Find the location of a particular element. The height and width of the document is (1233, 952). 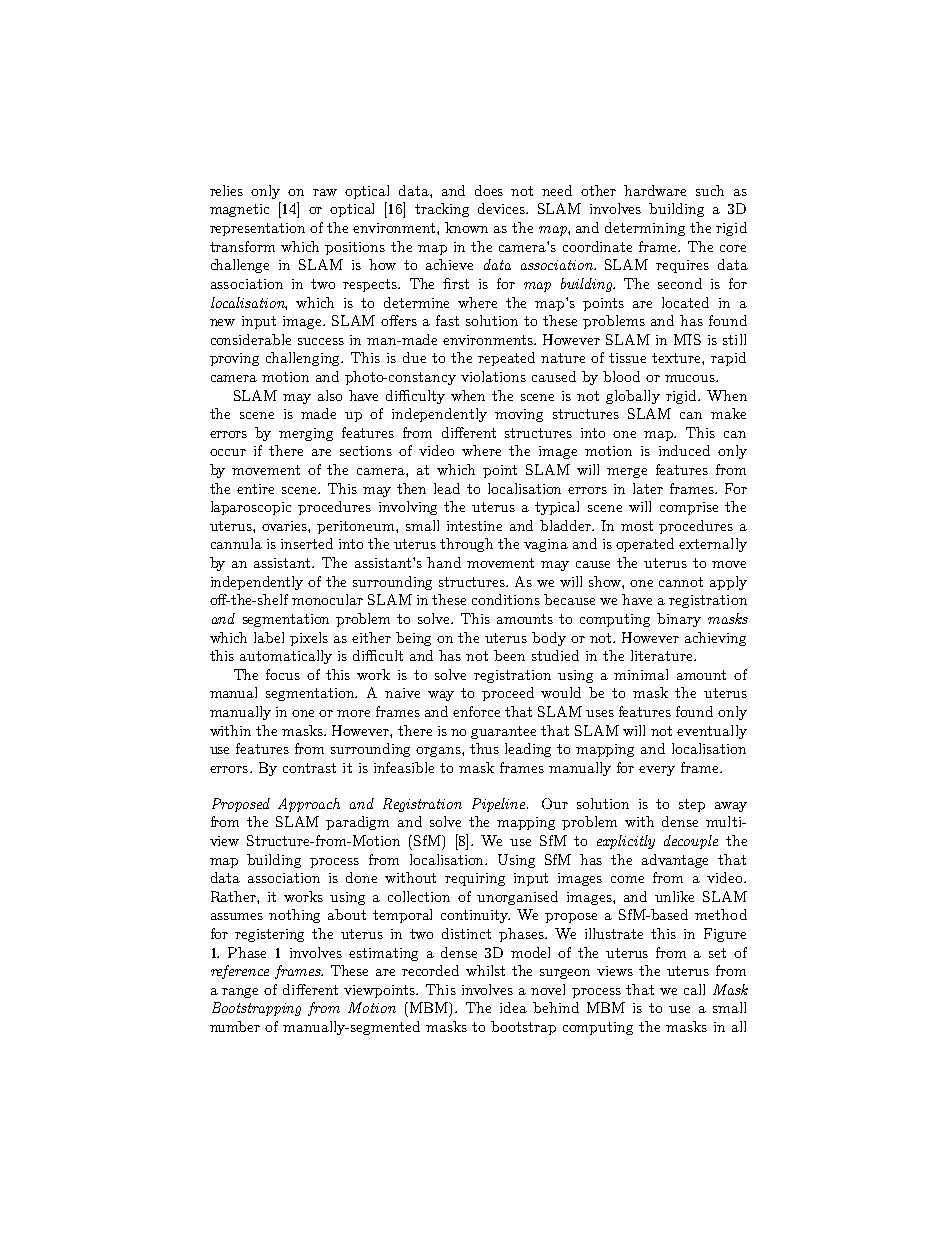

conditions is located at coordinates (506, 599).
